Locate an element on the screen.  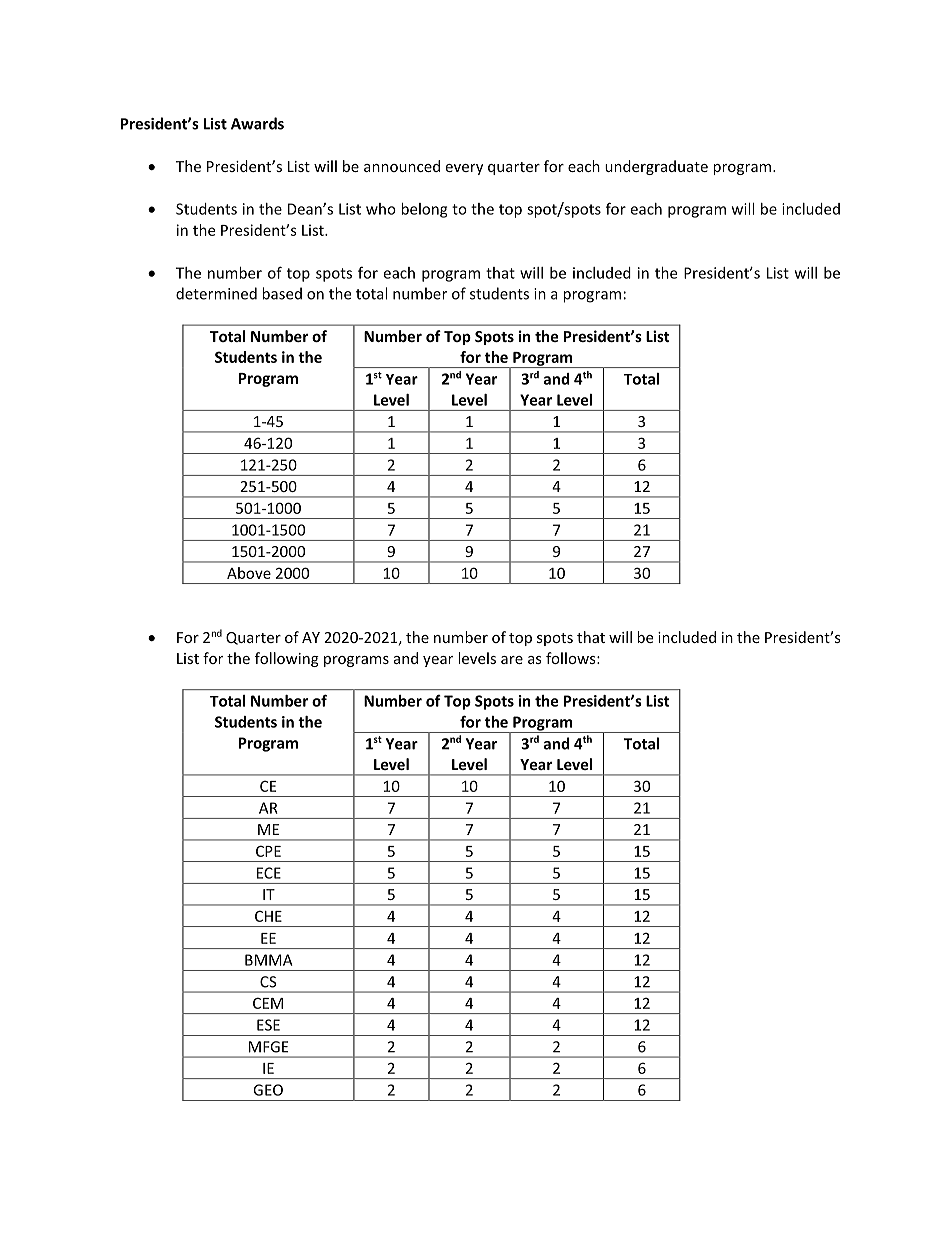
following is located at coordinates (287, 659).
